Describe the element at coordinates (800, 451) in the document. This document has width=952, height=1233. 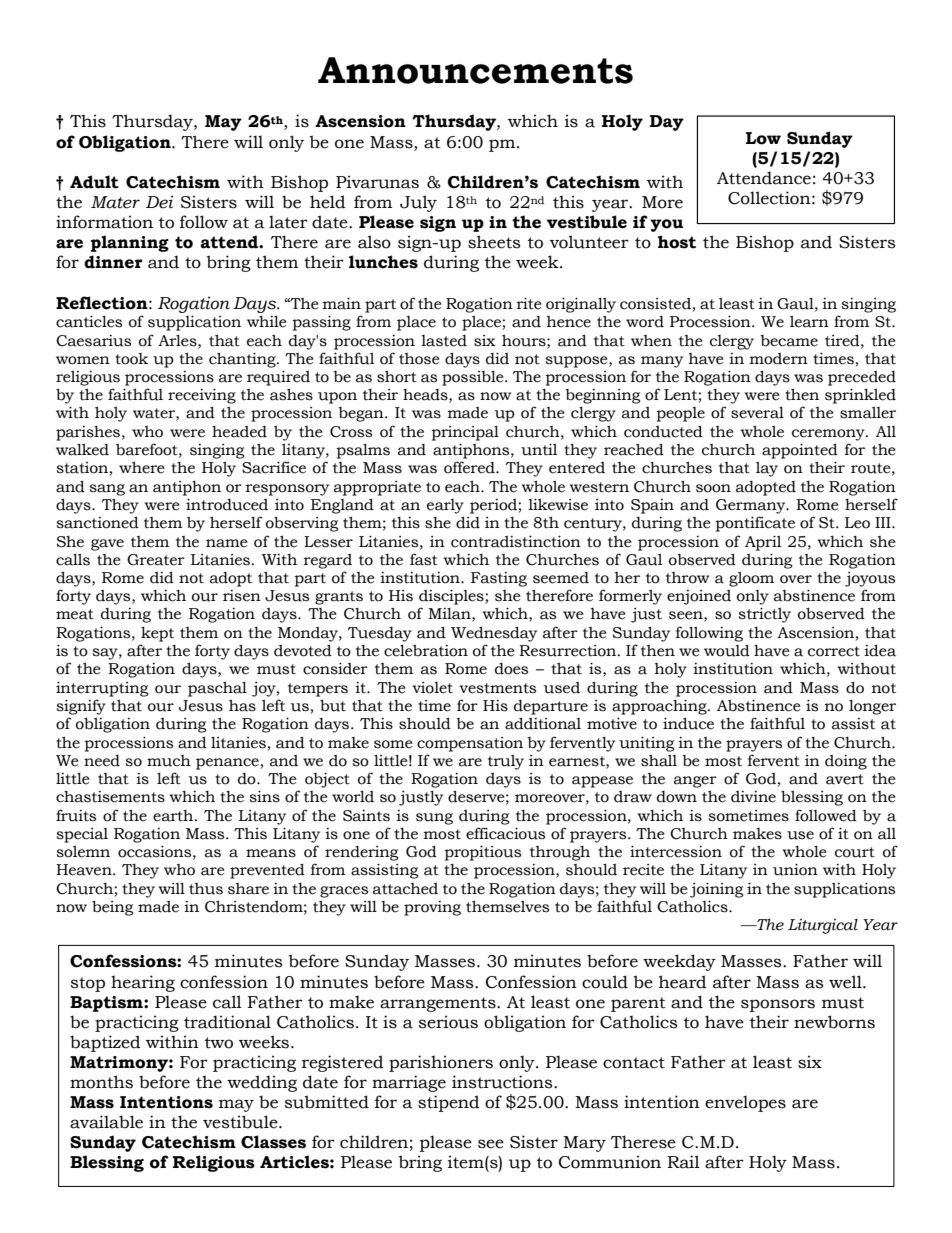
I see `appointed` at that location.
